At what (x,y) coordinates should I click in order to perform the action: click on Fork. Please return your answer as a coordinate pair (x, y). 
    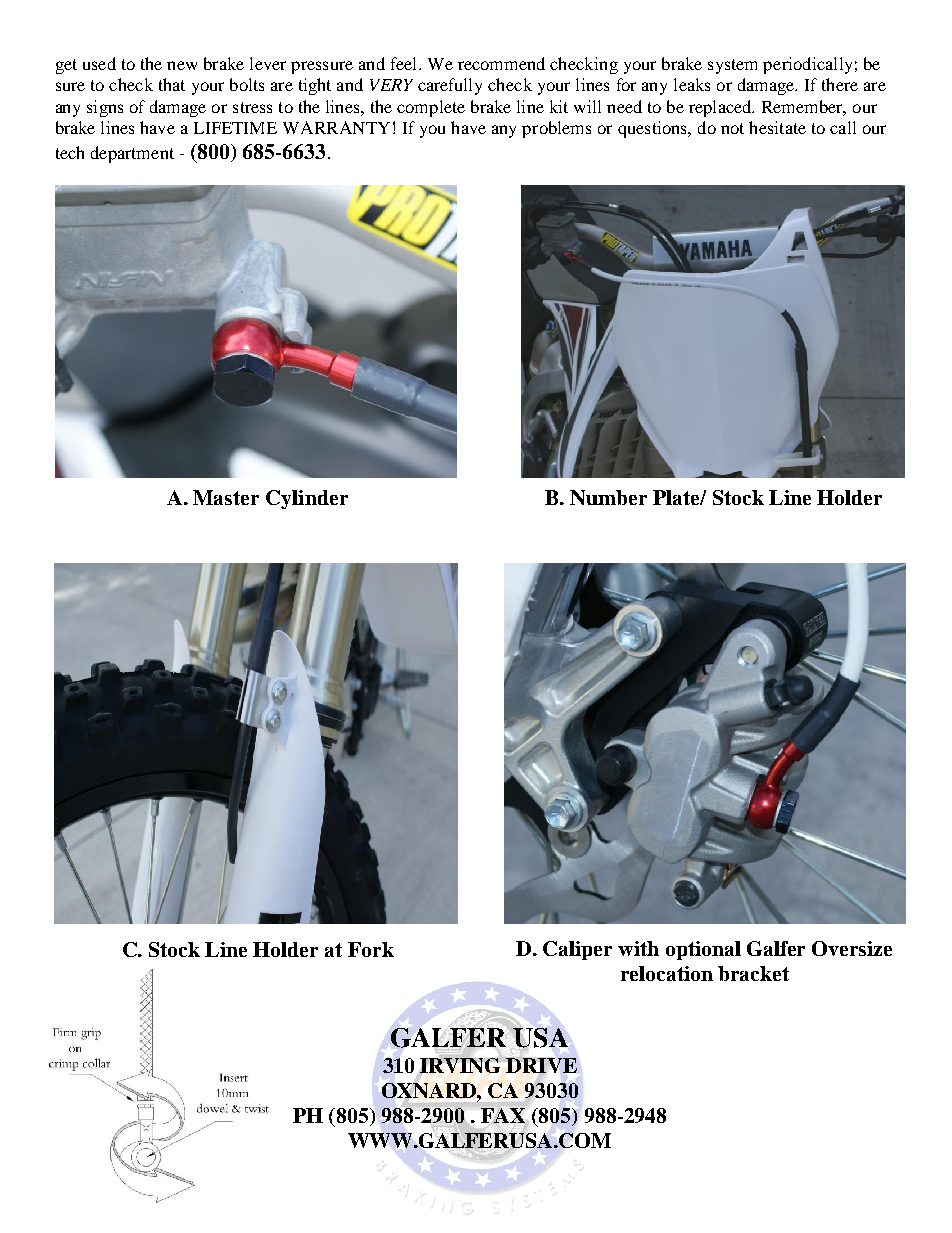
    Looking at the image, I should click on (371, 949).
